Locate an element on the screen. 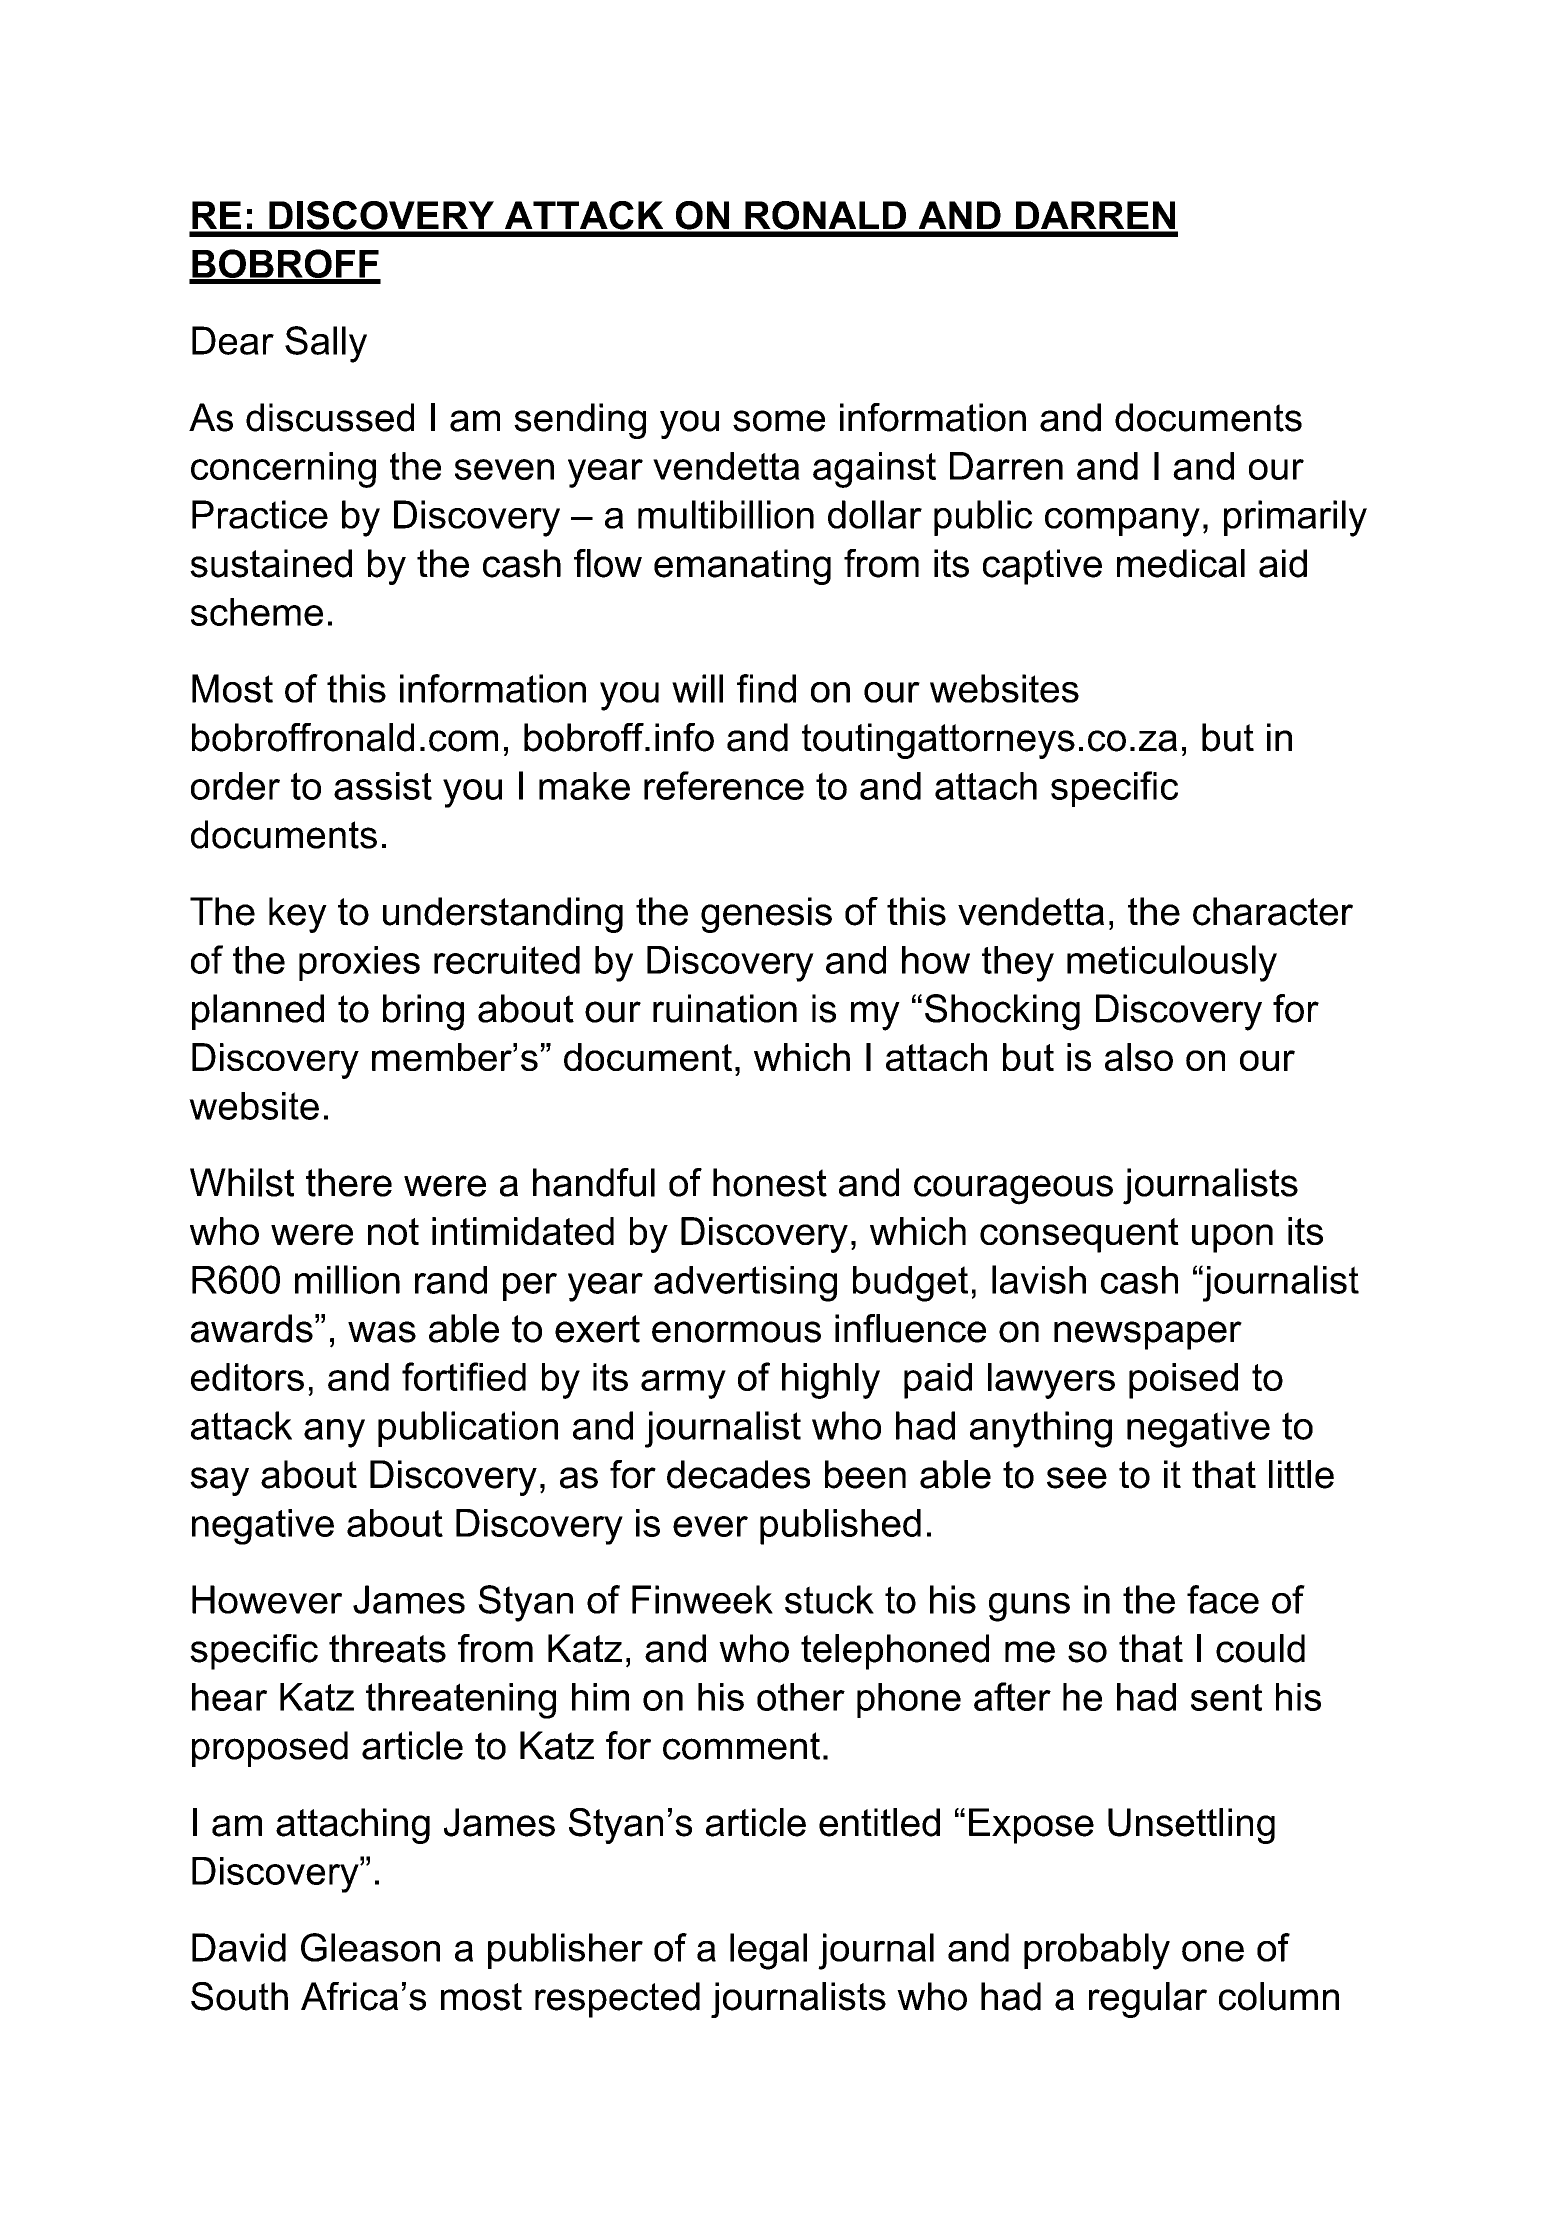 The width and height of the screenshot is (1566, 2216). Gleason is located at coordinates (370, 1947).
